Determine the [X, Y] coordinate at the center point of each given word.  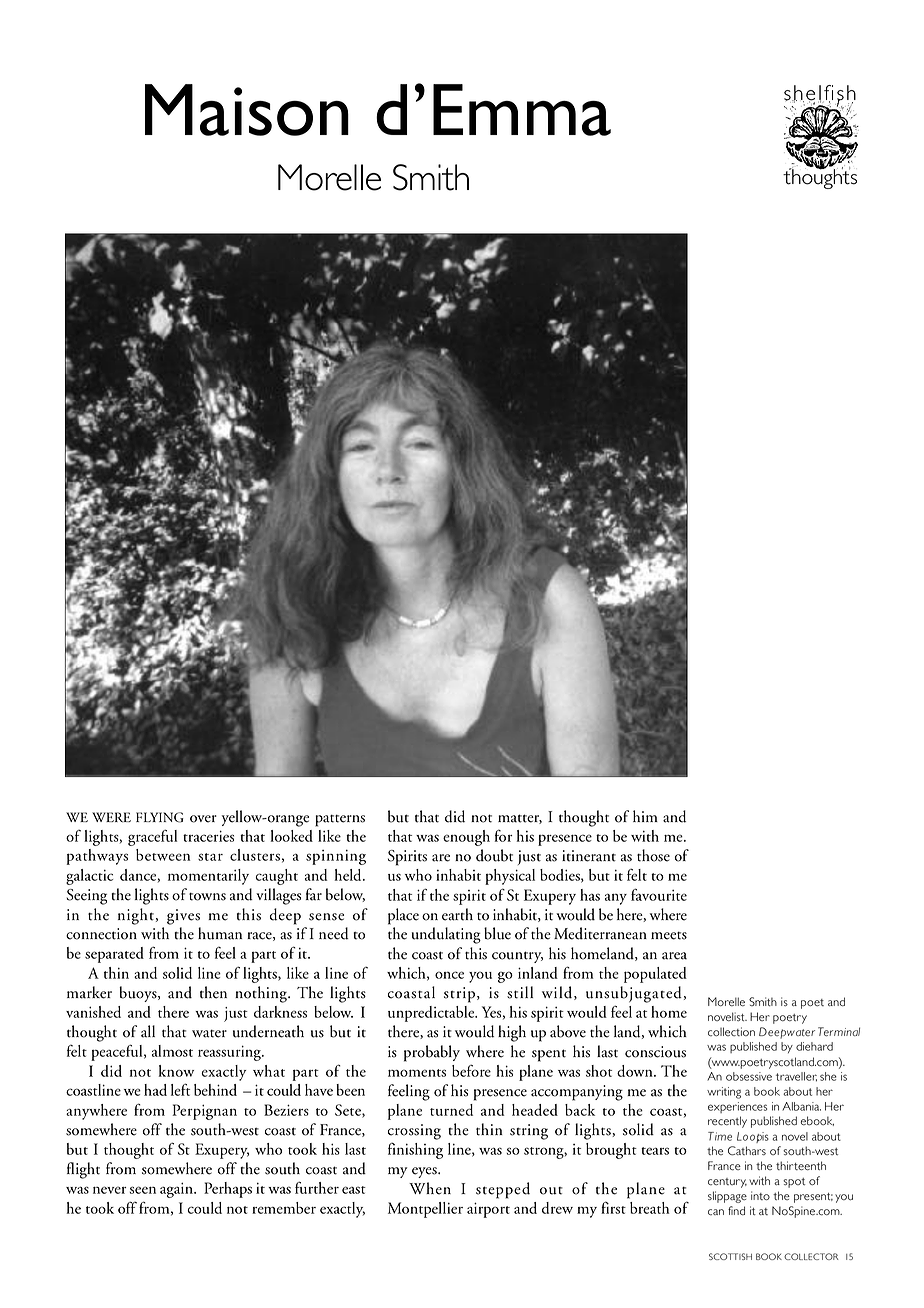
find [736, 1210]
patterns [340, 821]
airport [488, 1210]
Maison [247, 110]
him [645, 816]
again [177, 1190]
